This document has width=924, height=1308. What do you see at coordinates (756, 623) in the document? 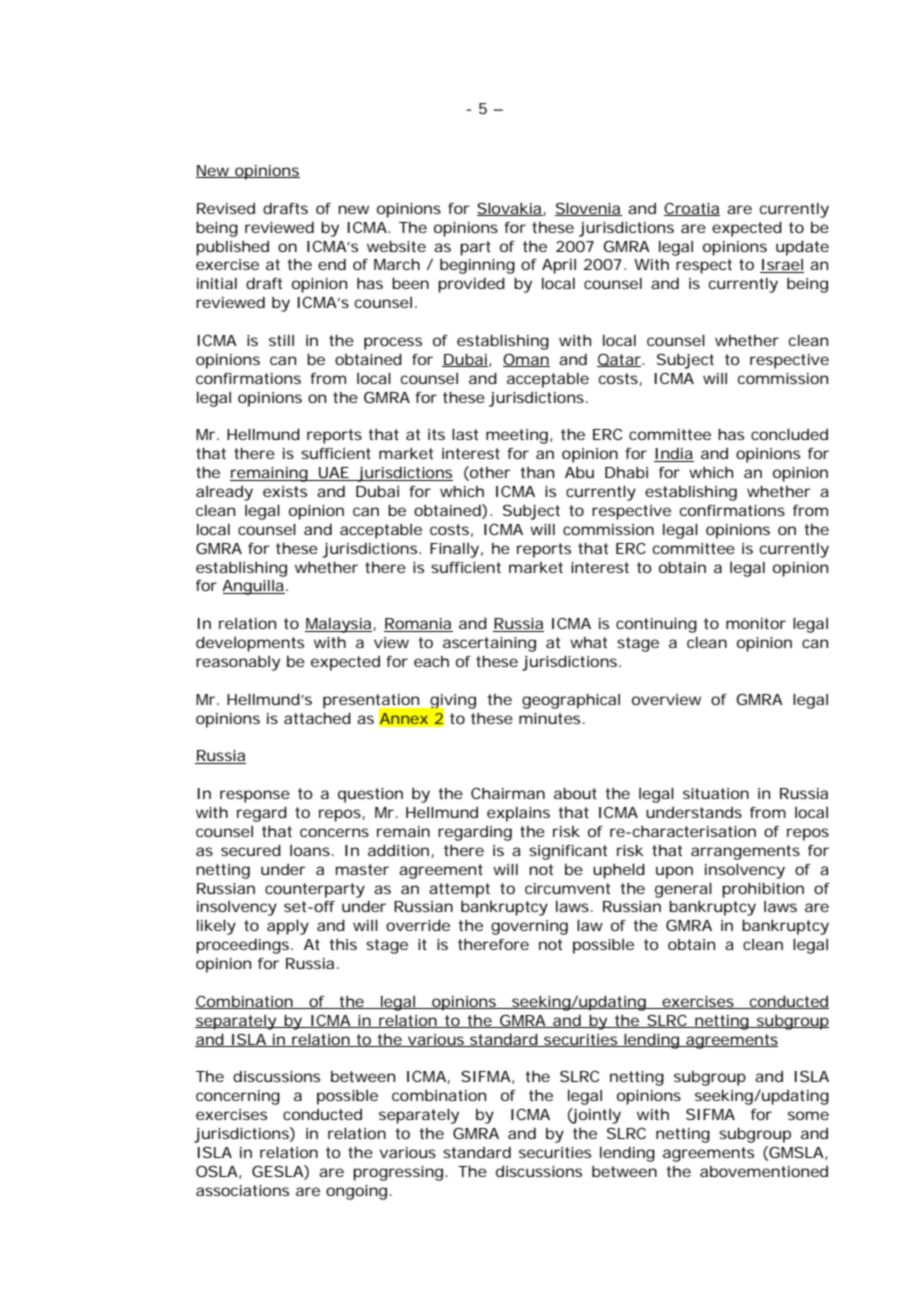
I see `monitor` at bounding box center [756, 623].
